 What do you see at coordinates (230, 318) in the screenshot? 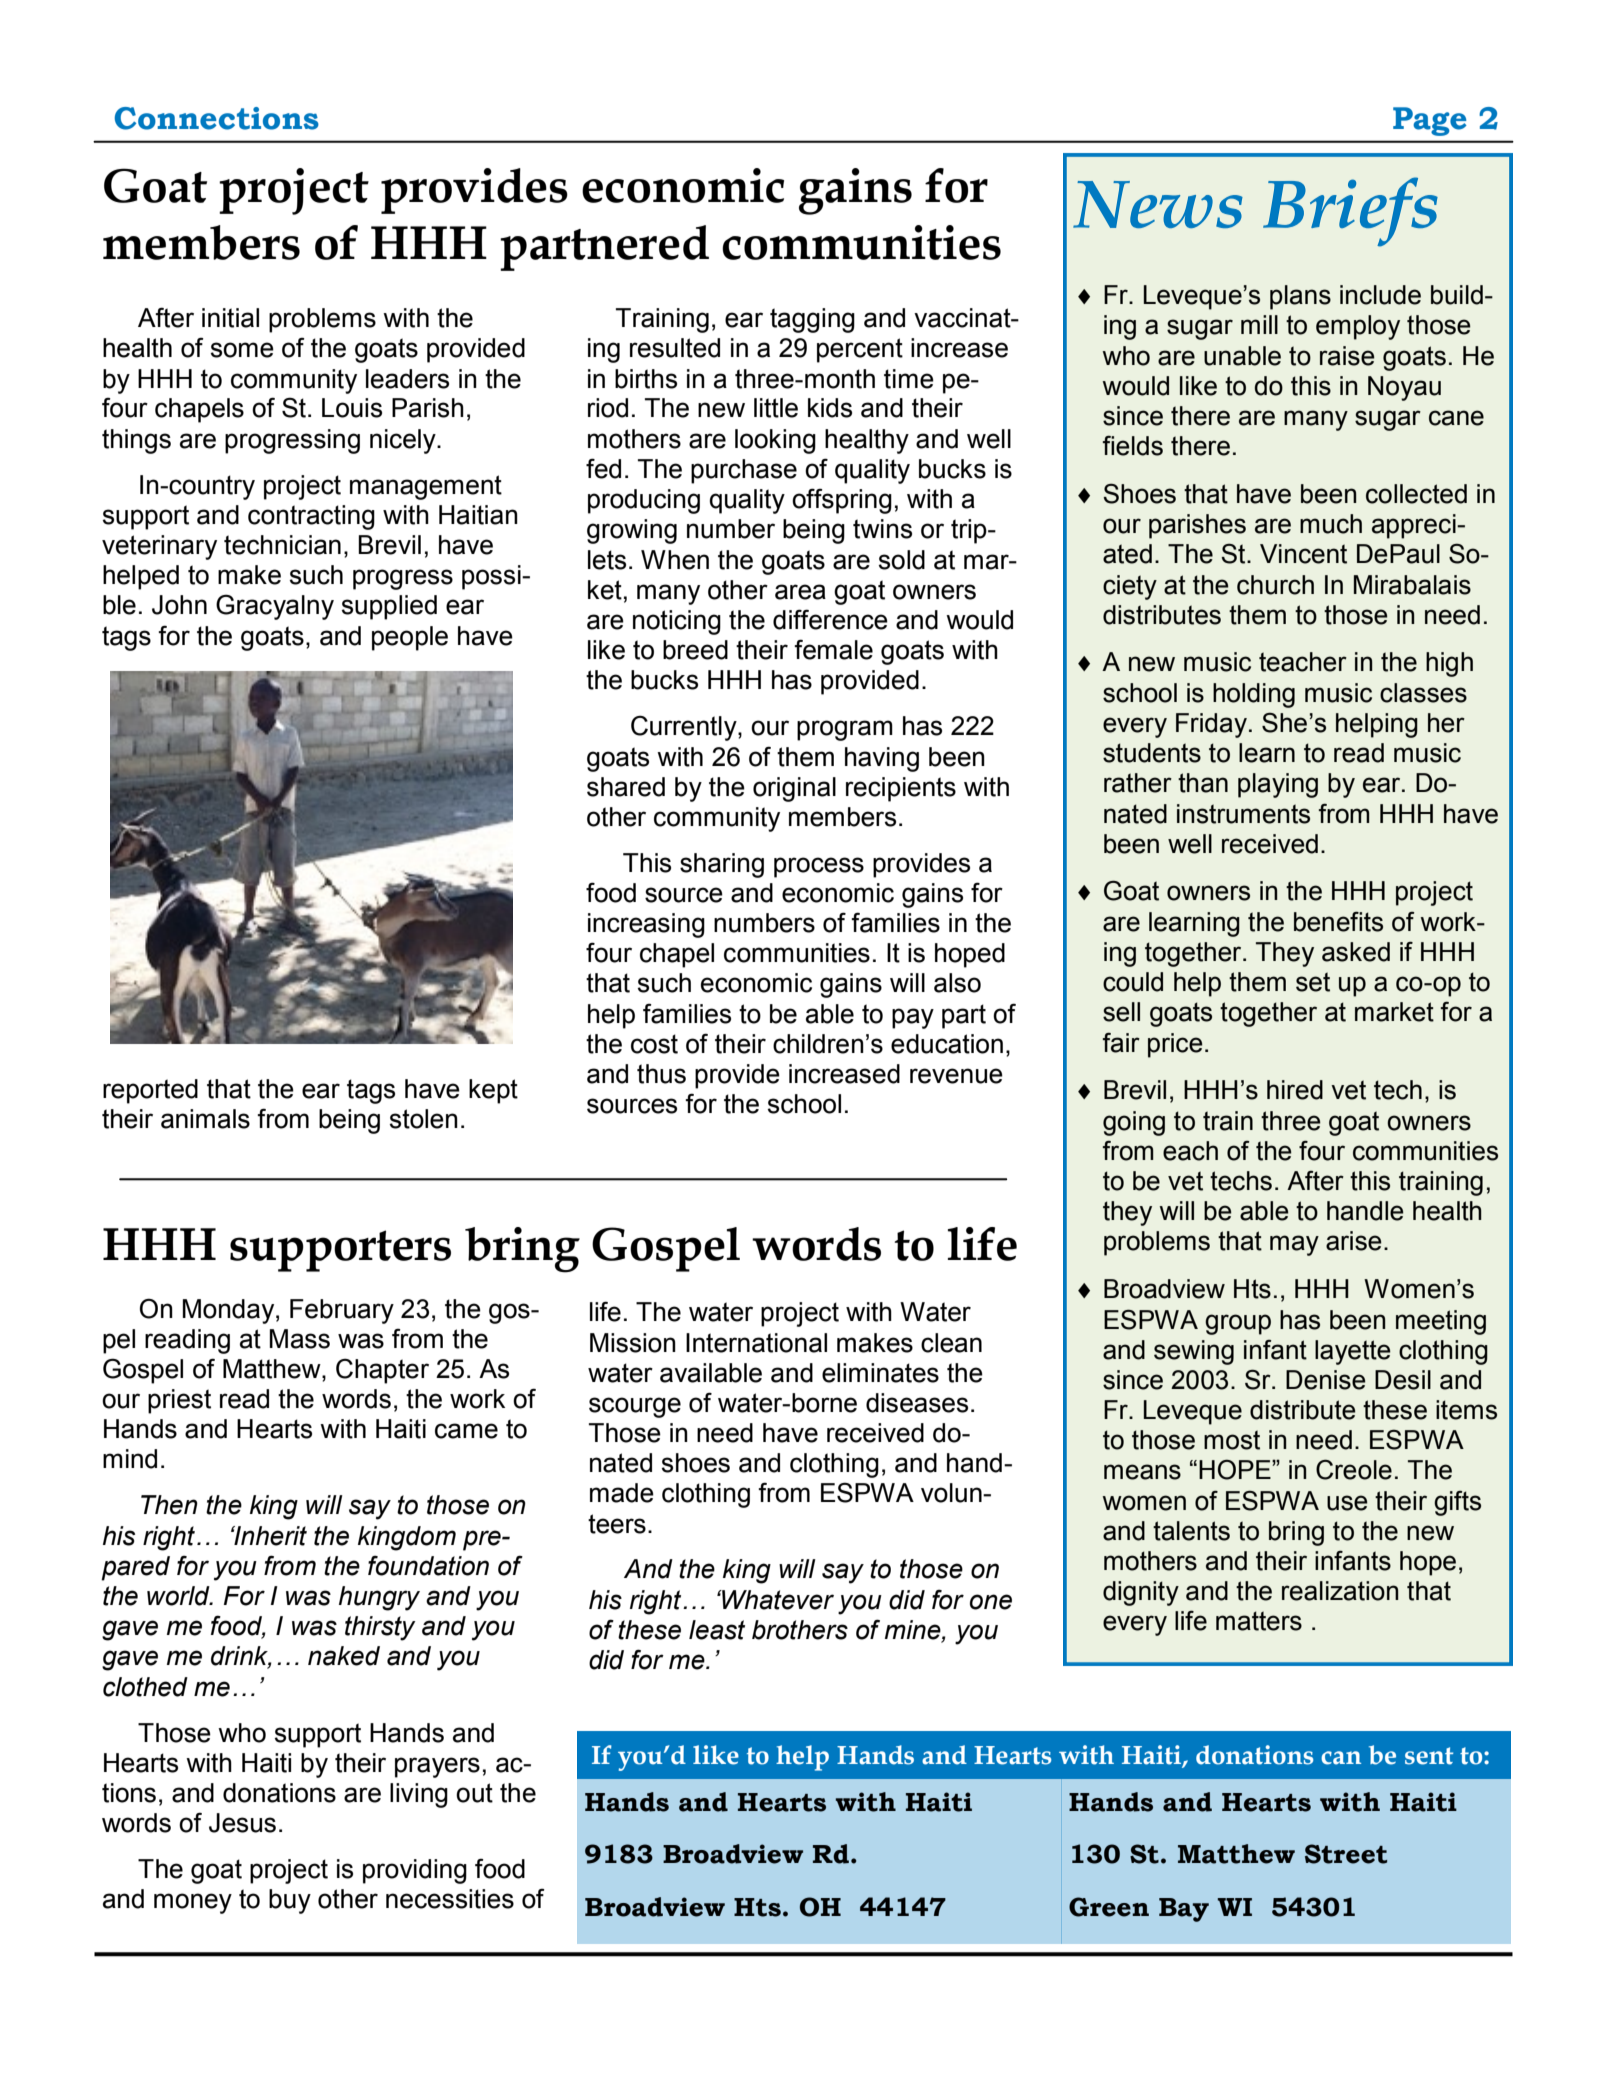
I see `initial` at bounding box center [230, 318].
